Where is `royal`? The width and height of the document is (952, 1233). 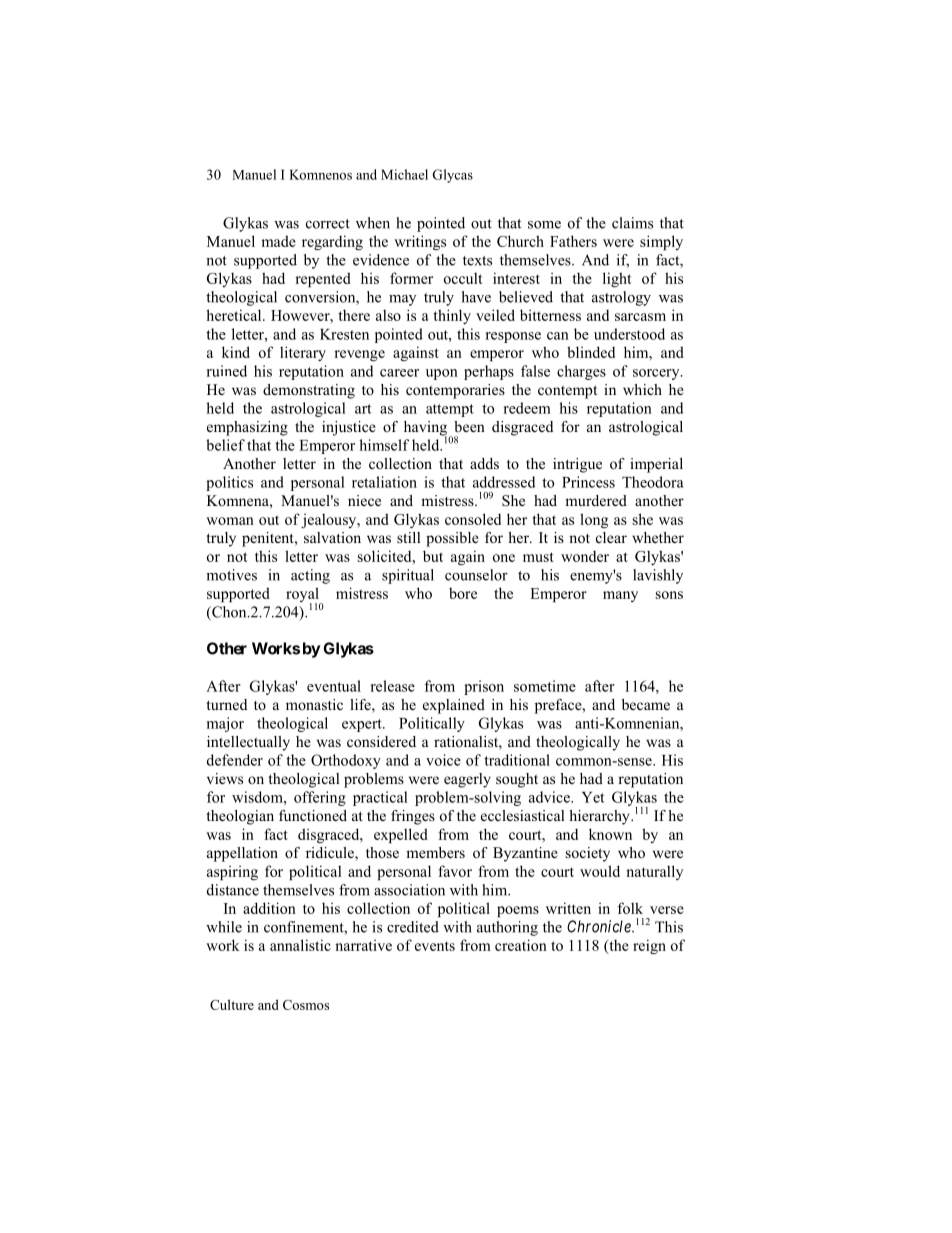
royal is located at coordinates (303, 596).
